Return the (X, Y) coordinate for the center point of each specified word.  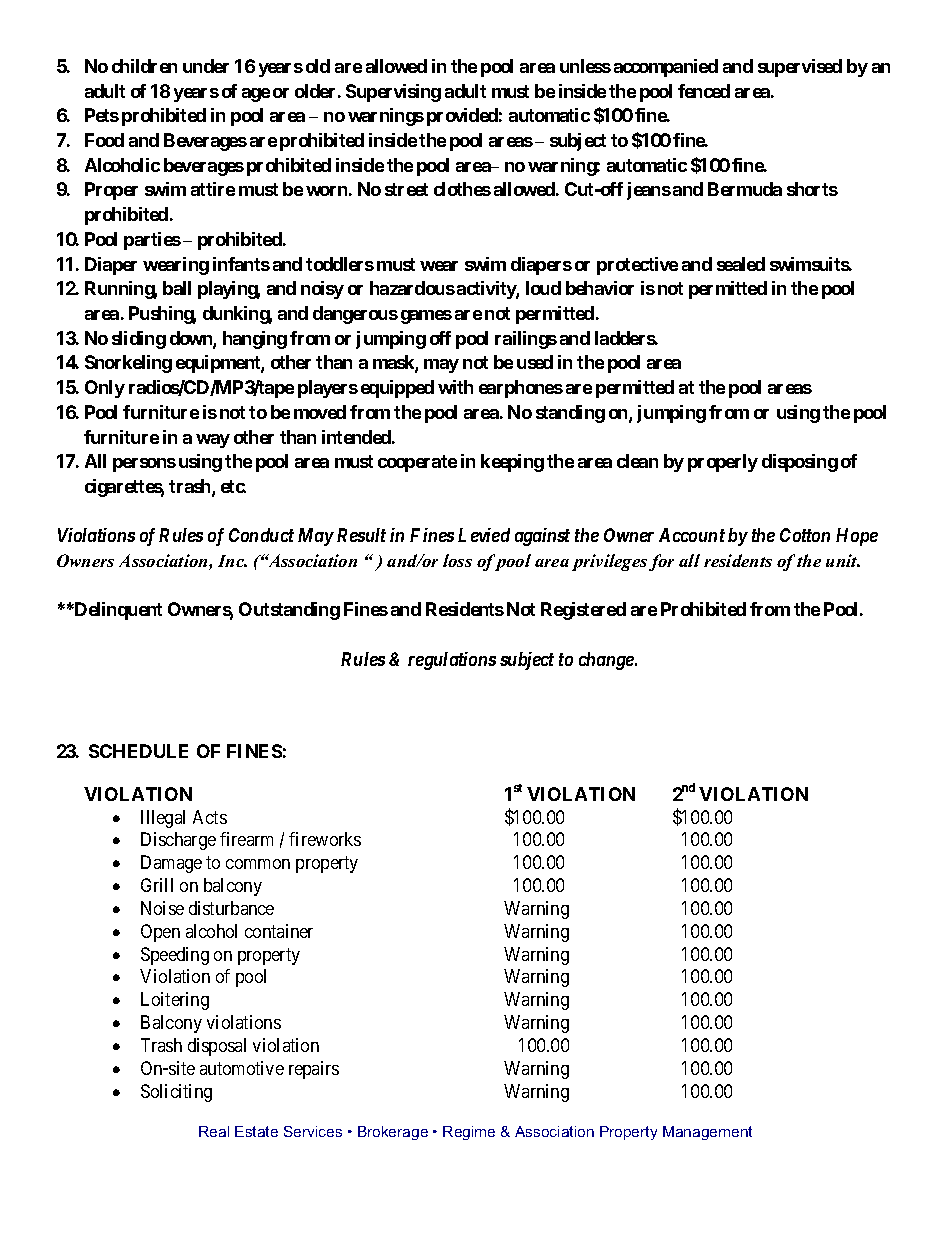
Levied (484, 535)
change (607, 661)
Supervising (393, 93)
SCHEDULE (138, 751)
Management (707, 1133)
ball (177, 288)
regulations (452, 661)
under (206, 66)
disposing (800, 463)
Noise (162, 908)
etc (233, 486)
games (426, 317)
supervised (800, 68)
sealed (741, 264)
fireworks (325, 839)
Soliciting (176, 1093)
